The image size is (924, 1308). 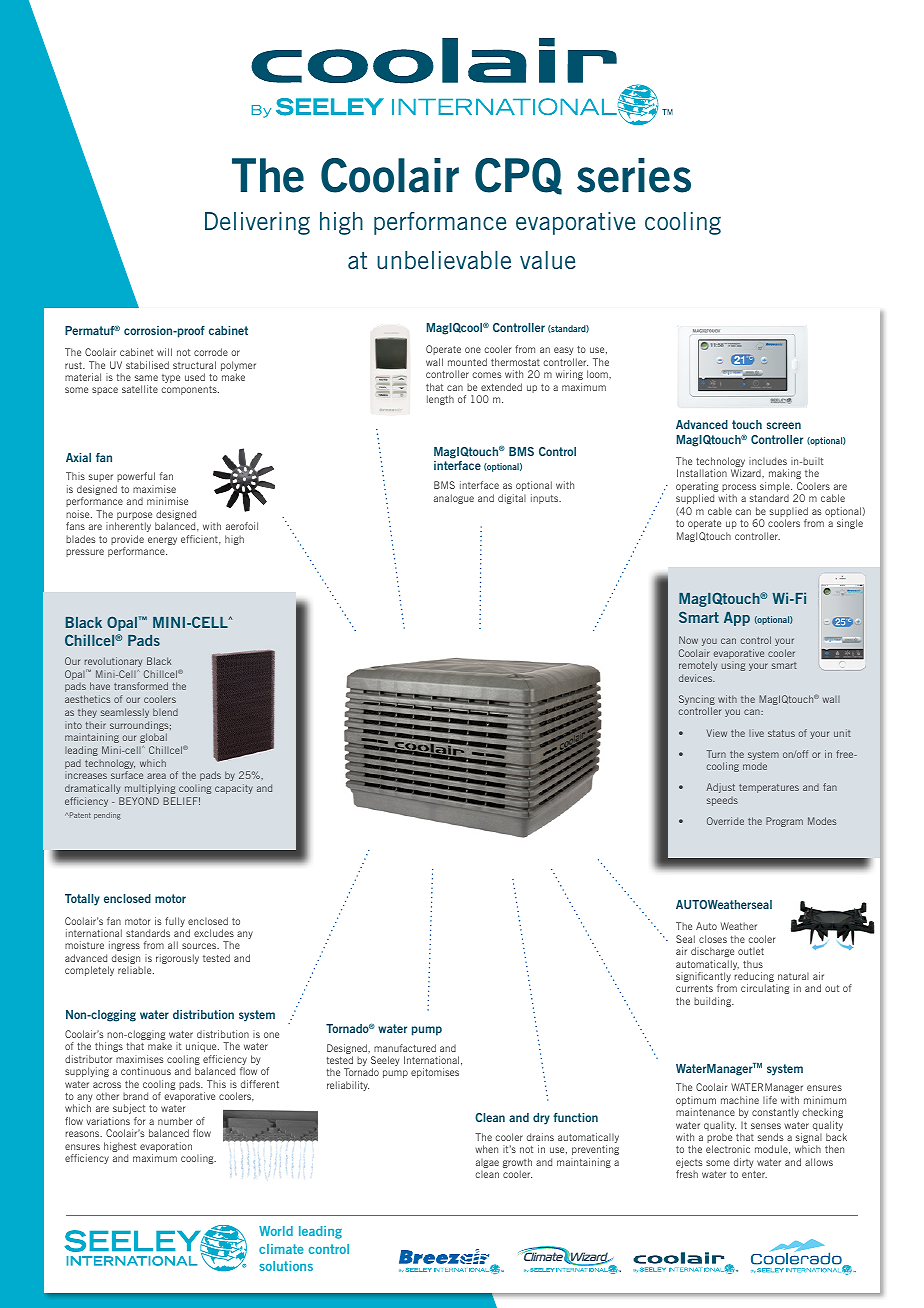 I want to click on includes, so click(x=768, y=461).
